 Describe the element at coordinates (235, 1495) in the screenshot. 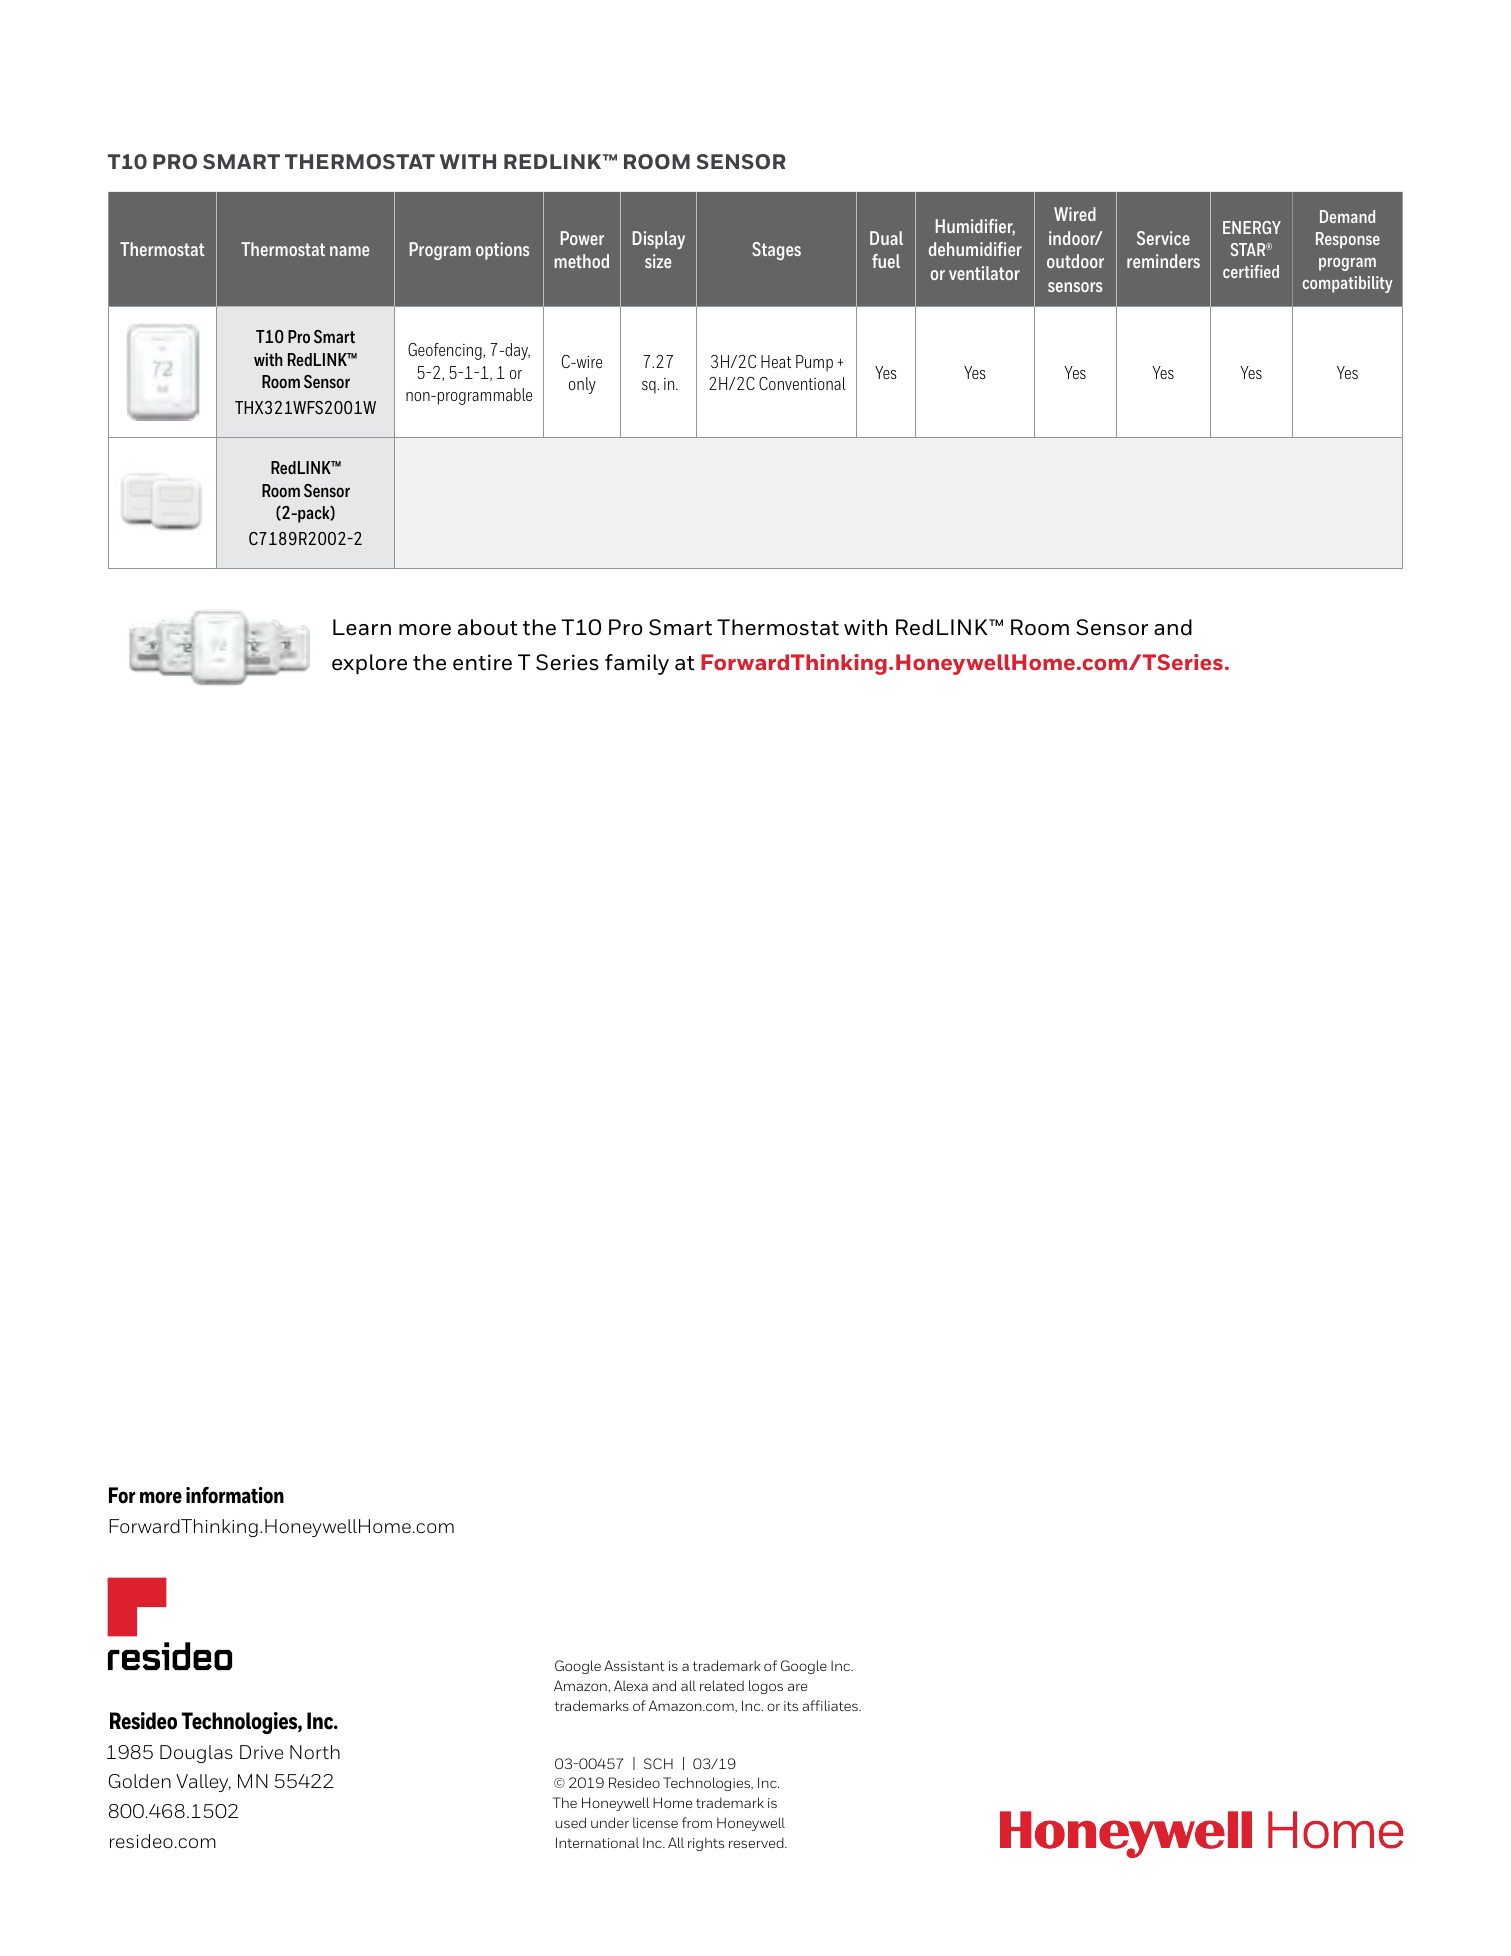

I see `information` at that location.
